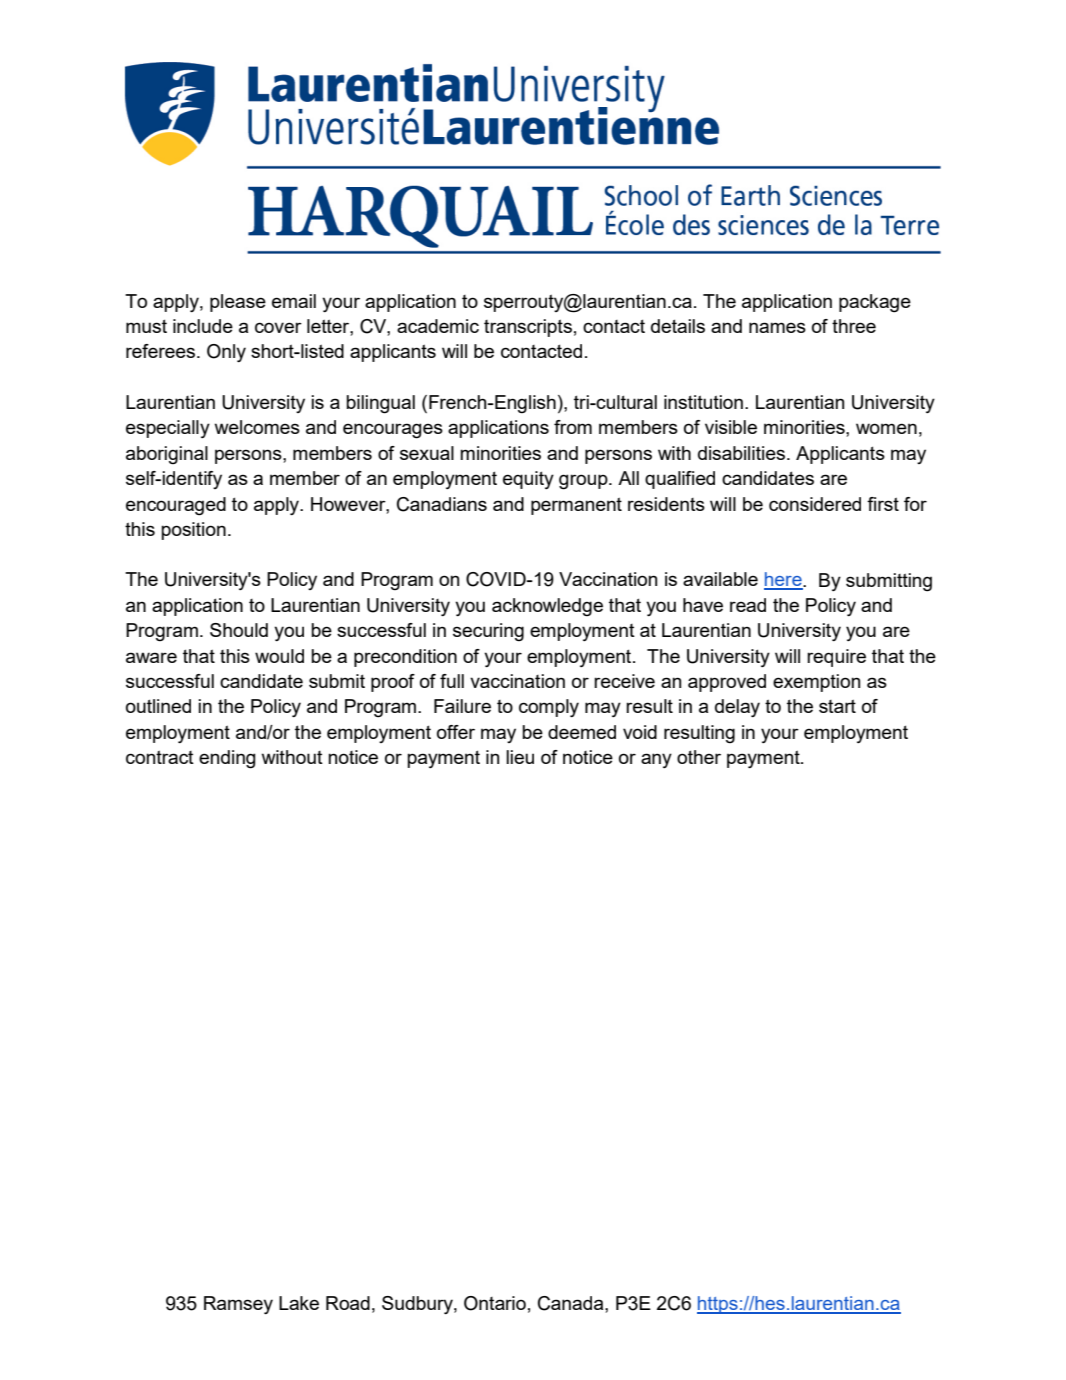 Image resolution: width=1066 pixels, height=1380 pixels. What do you see at coordinates (488, 632) in the screenshot?
I see `securing` at bounding box center [488, 632].
